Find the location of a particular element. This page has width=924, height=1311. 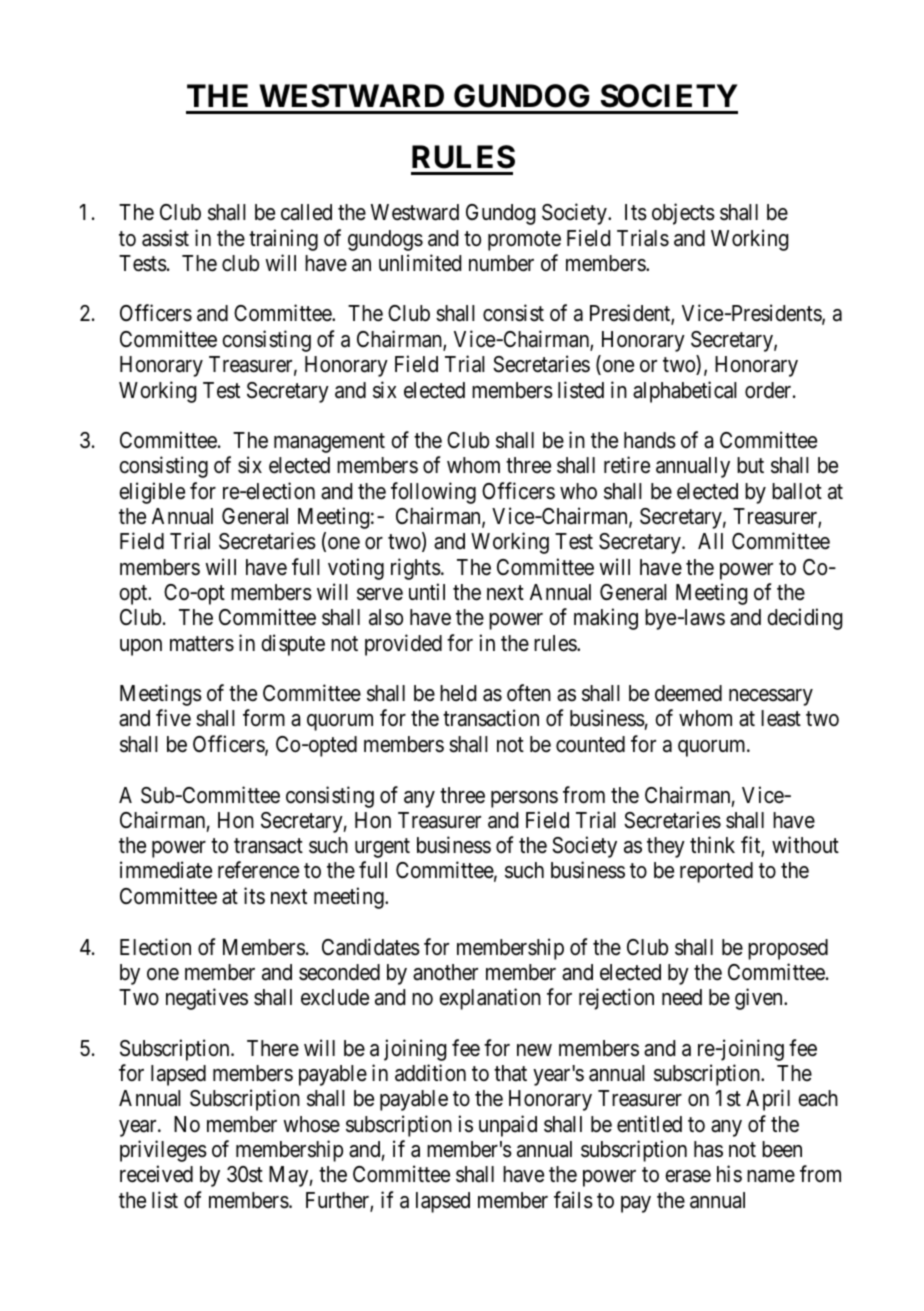

unpaid is located at coordinates (508, 1126).
